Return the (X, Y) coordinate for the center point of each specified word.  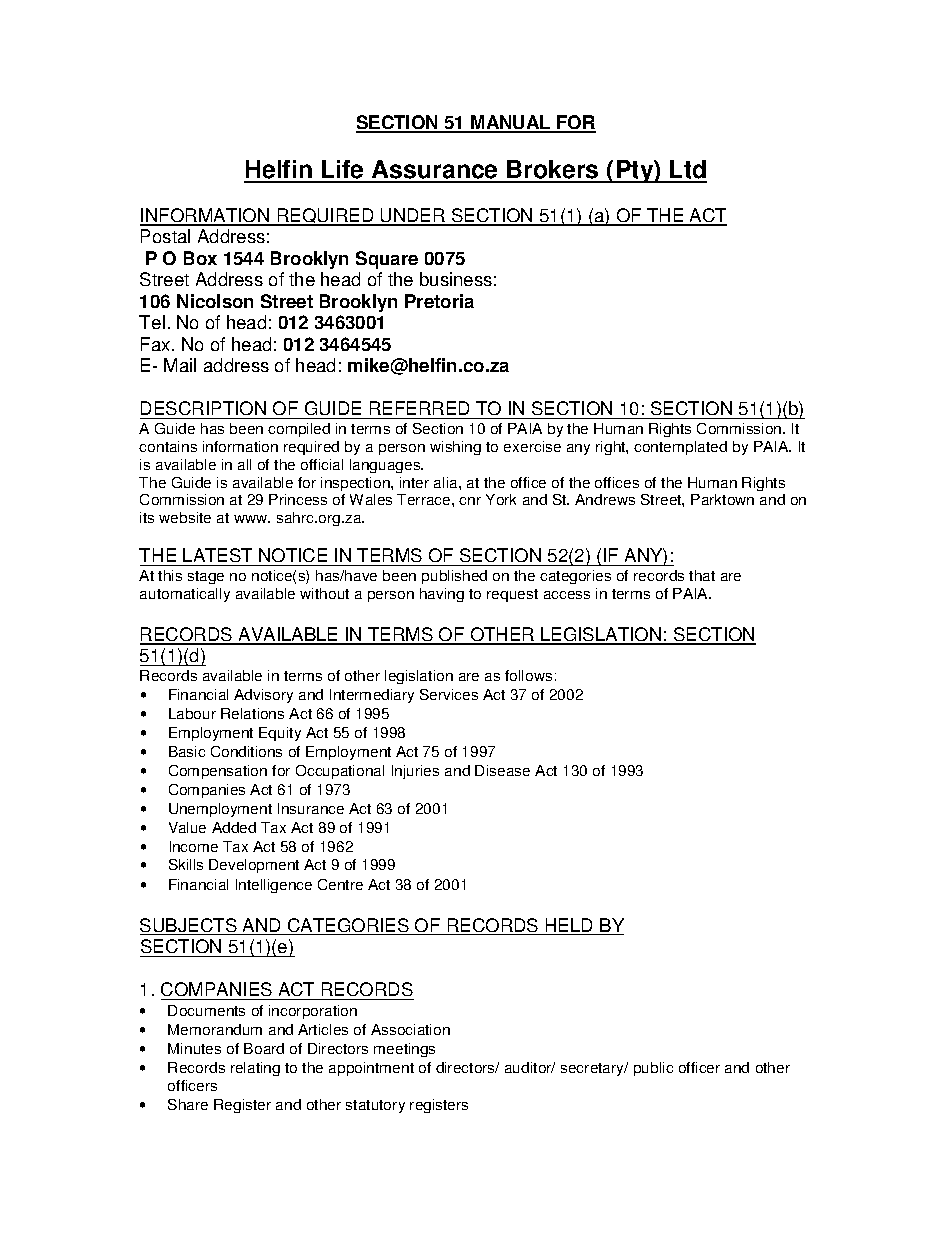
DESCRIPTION (204, 410)
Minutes (194, 1048)
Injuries (415, 772)
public (653, 1069)
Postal (165, 236)
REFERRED (419, 408)
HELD (570, 926)
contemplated (680, 448)
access (567, 595)
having (442, 595)
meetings (404, 1050)
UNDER (413, 216)
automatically (185, 595)
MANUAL (511, 123)
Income (194, 846)
